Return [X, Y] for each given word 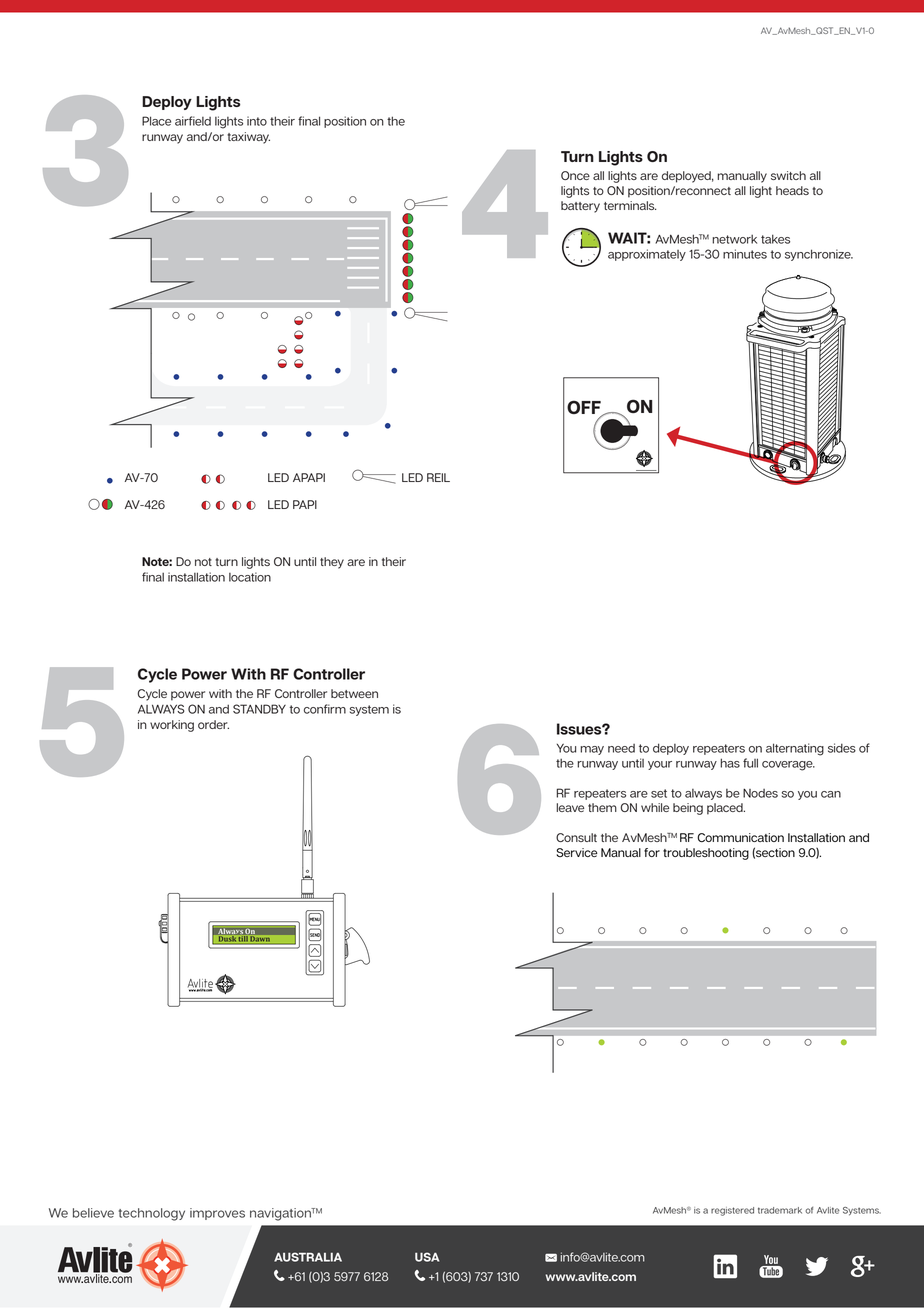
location [250, 577]
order [213, 724]
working [172, 726]
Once [575, 175]
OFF [585, 408]
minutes [745, 254]
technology [152, 1214]
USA [427, 1257]
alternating [795, 749]
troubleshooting [706, 854]
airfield [193, 121]
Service [577, 852]
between [354, 693]
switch [788, 175]
